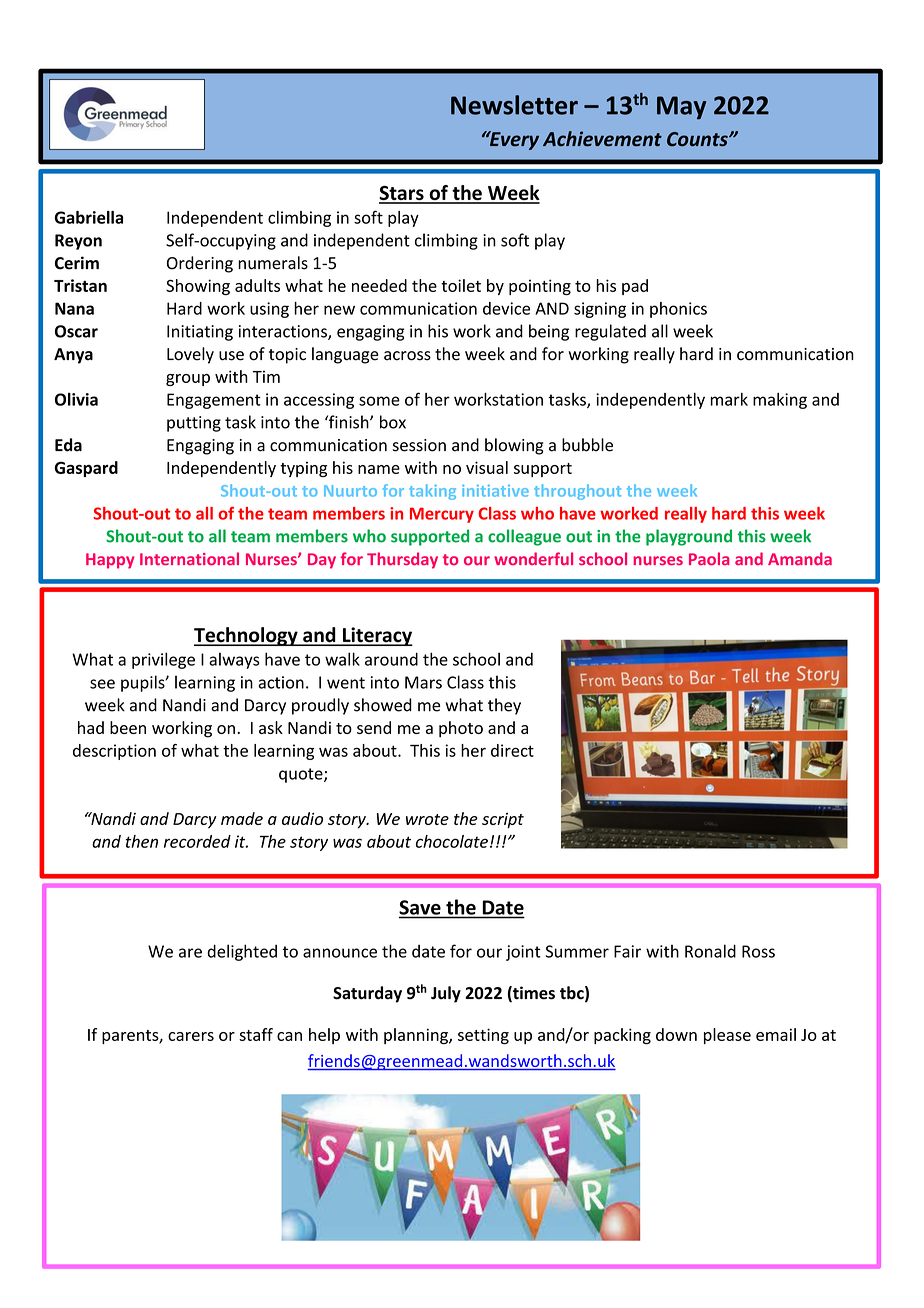 This screenshot has width=924, height=1308. What do you see at coordinates (89, 217) in the screenshot?
I see `Gabriella` at bounding box center [89, 217].
